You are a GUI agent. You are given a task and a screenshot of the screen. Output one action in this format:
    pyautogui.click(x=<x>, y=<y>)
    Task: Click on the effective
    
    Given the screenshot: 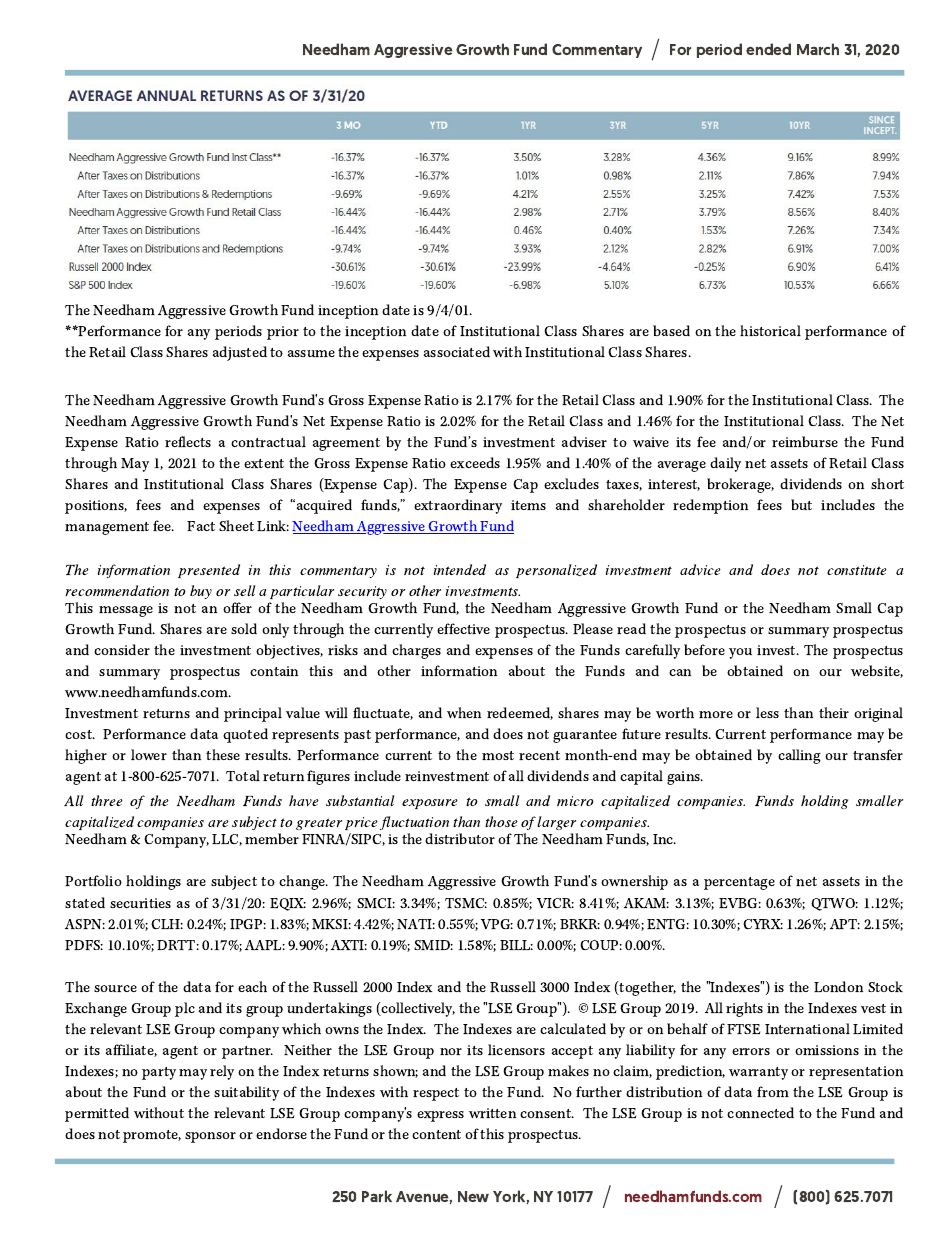 What is the action you would take?
    pyautogui.click(x=463, y=628)
